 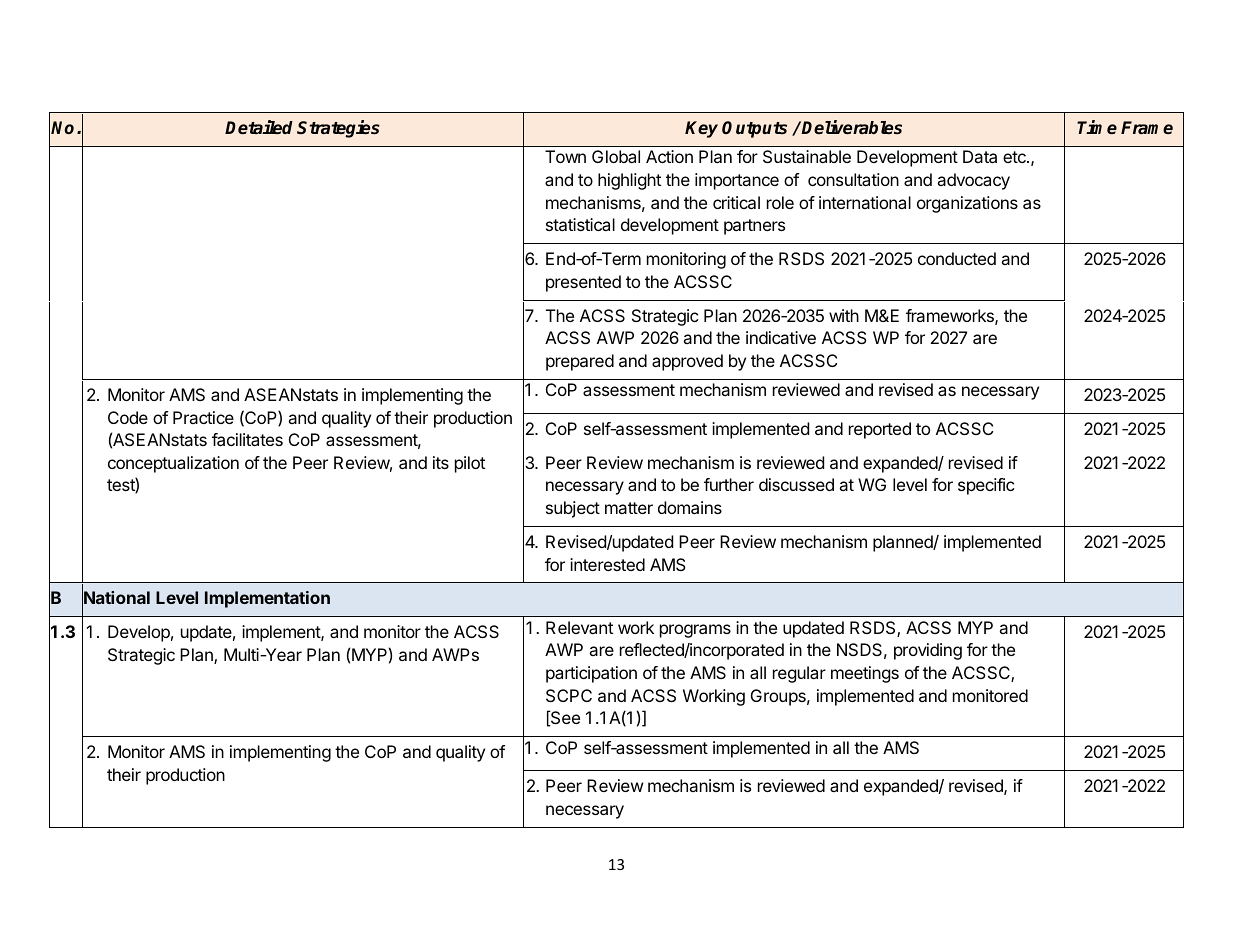 What do you see at coordinates (173, 464) in the page?
I see `conceptualization` at bounding box center [173, 464].
